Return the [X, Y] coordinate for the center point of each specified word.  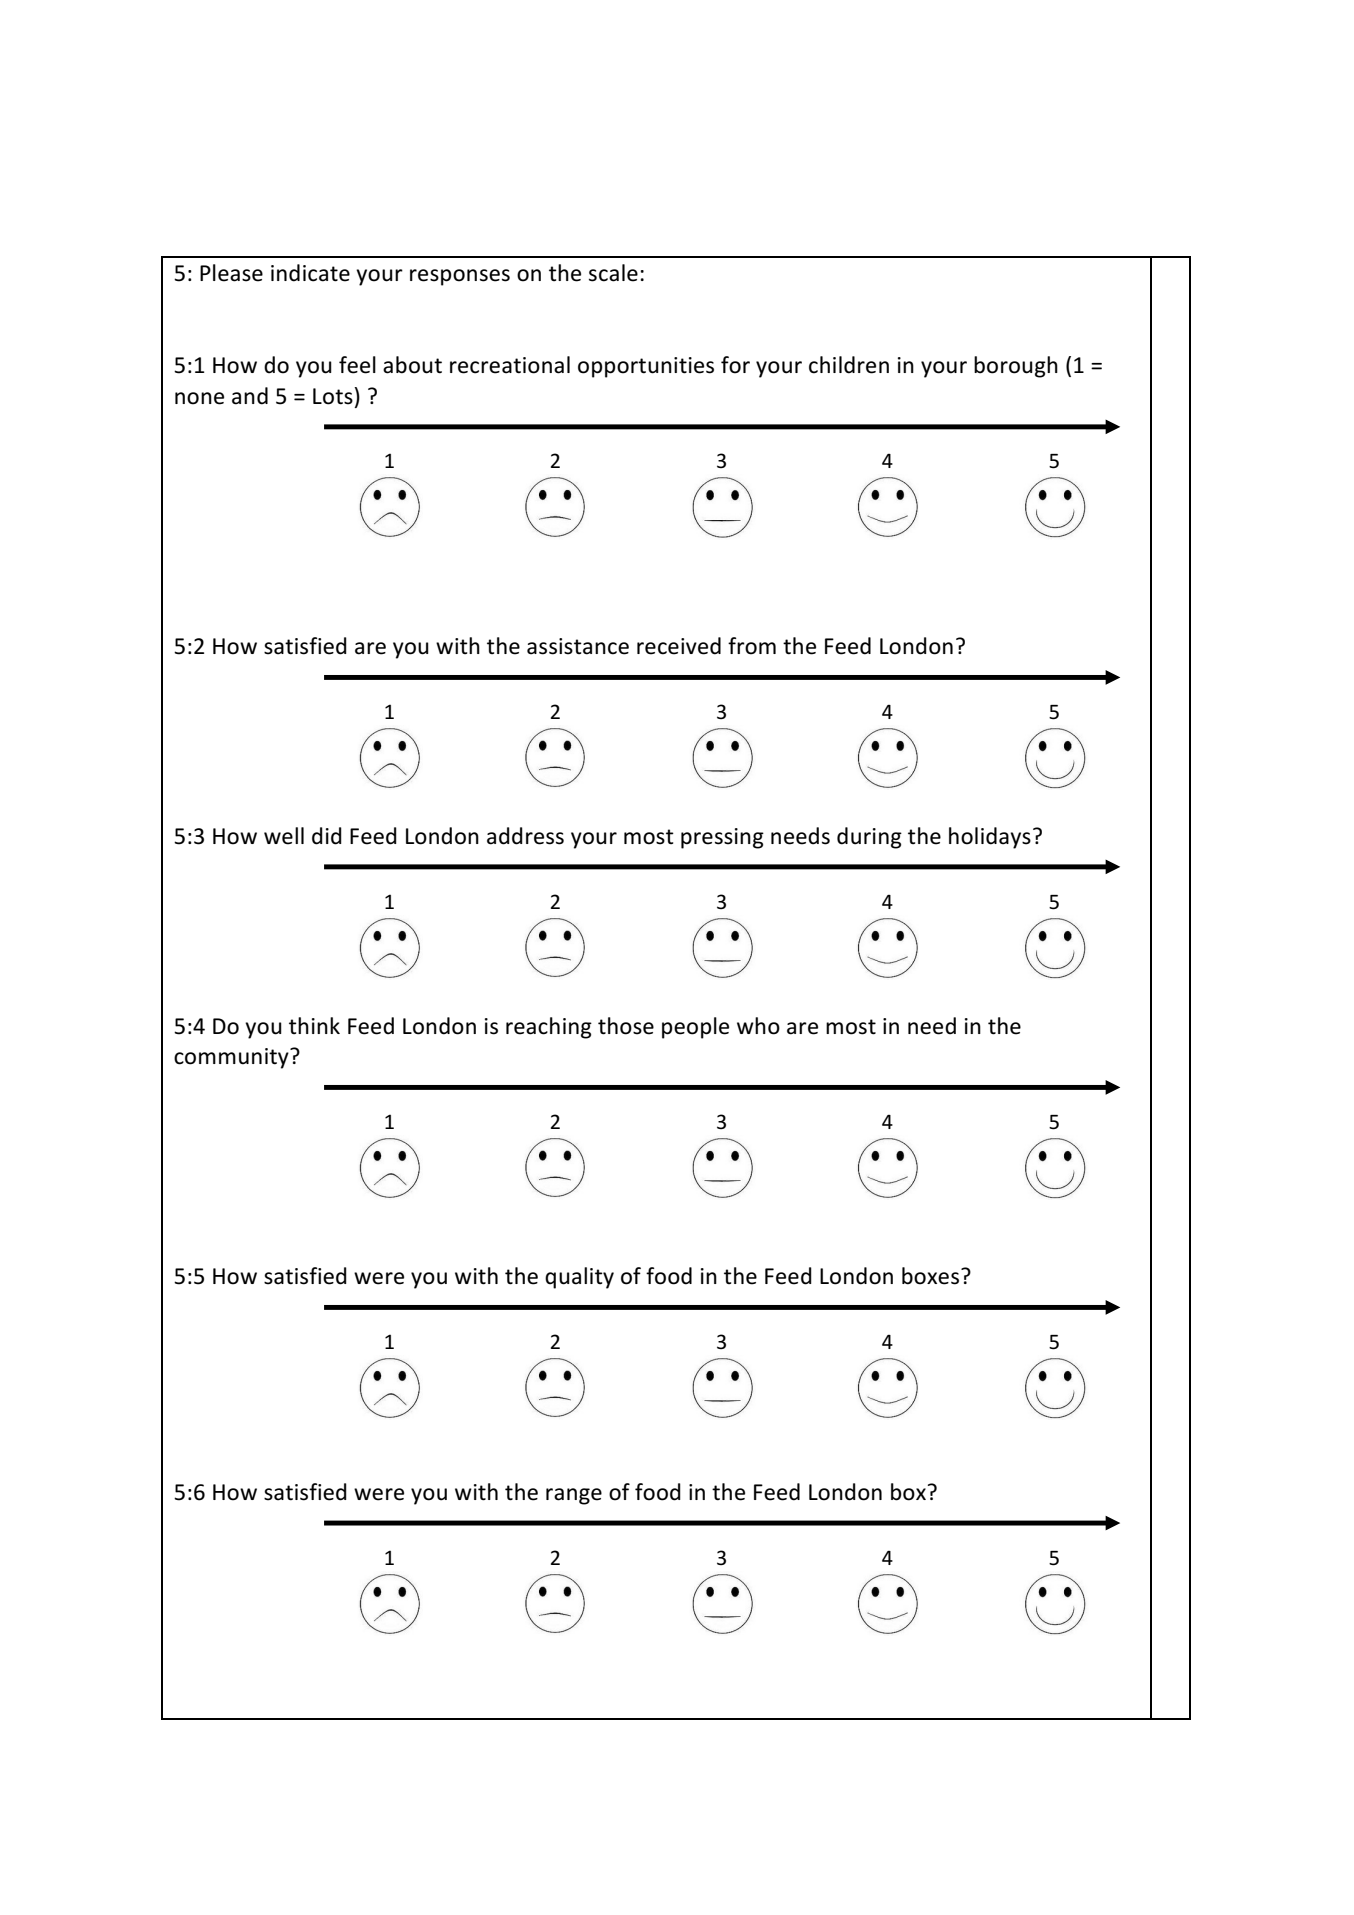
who [758, 1026]
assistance [578, 646]
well [284, 836]
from [752, 646]
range [574, 1496]
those [626, 1026]
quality [579, 1278]
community [232, 1058]
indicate [310, 273]
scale [613, 273]
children [849, 365]
